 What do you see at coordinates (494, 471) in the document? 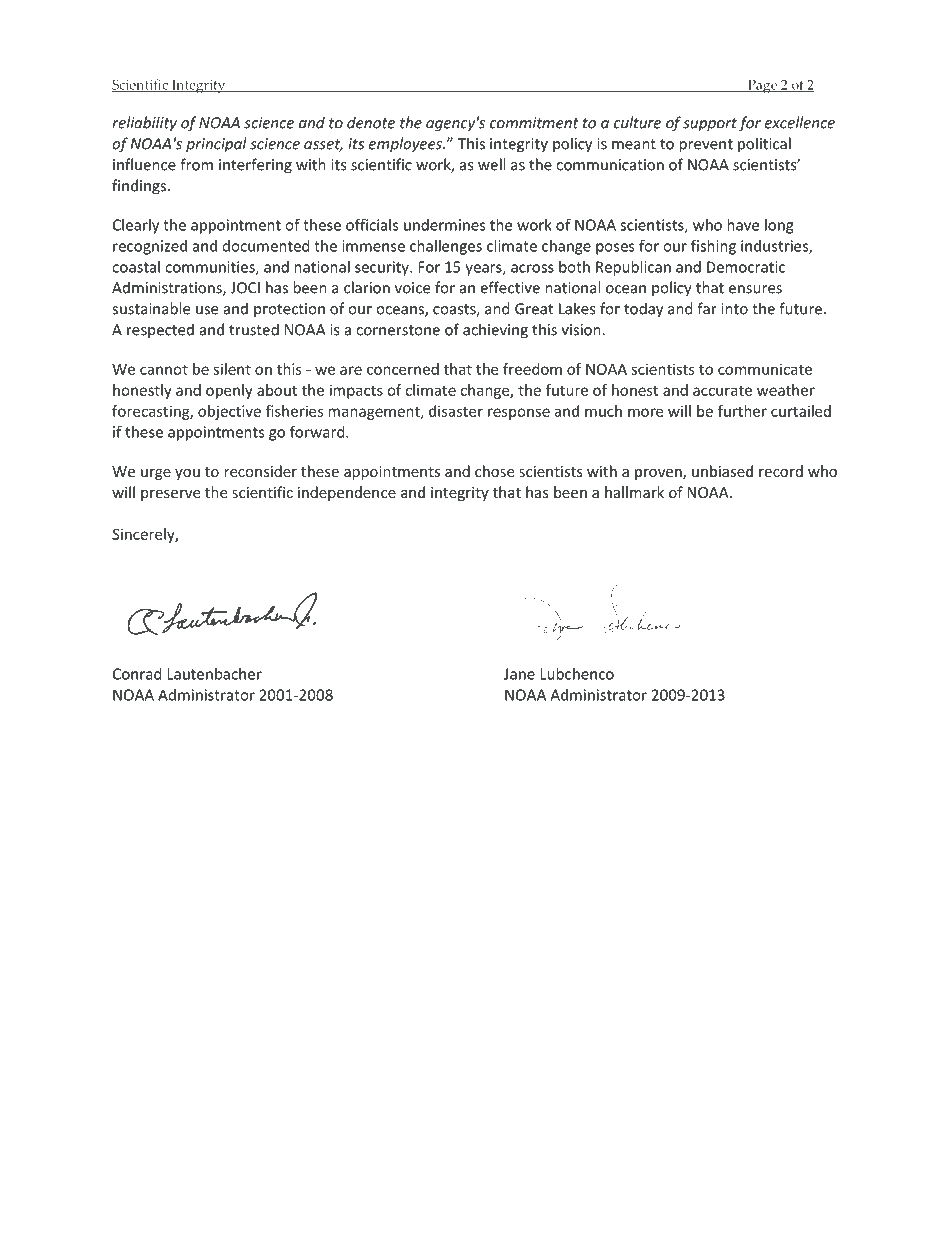
I see `chose` at bounding box center [494, 471].
